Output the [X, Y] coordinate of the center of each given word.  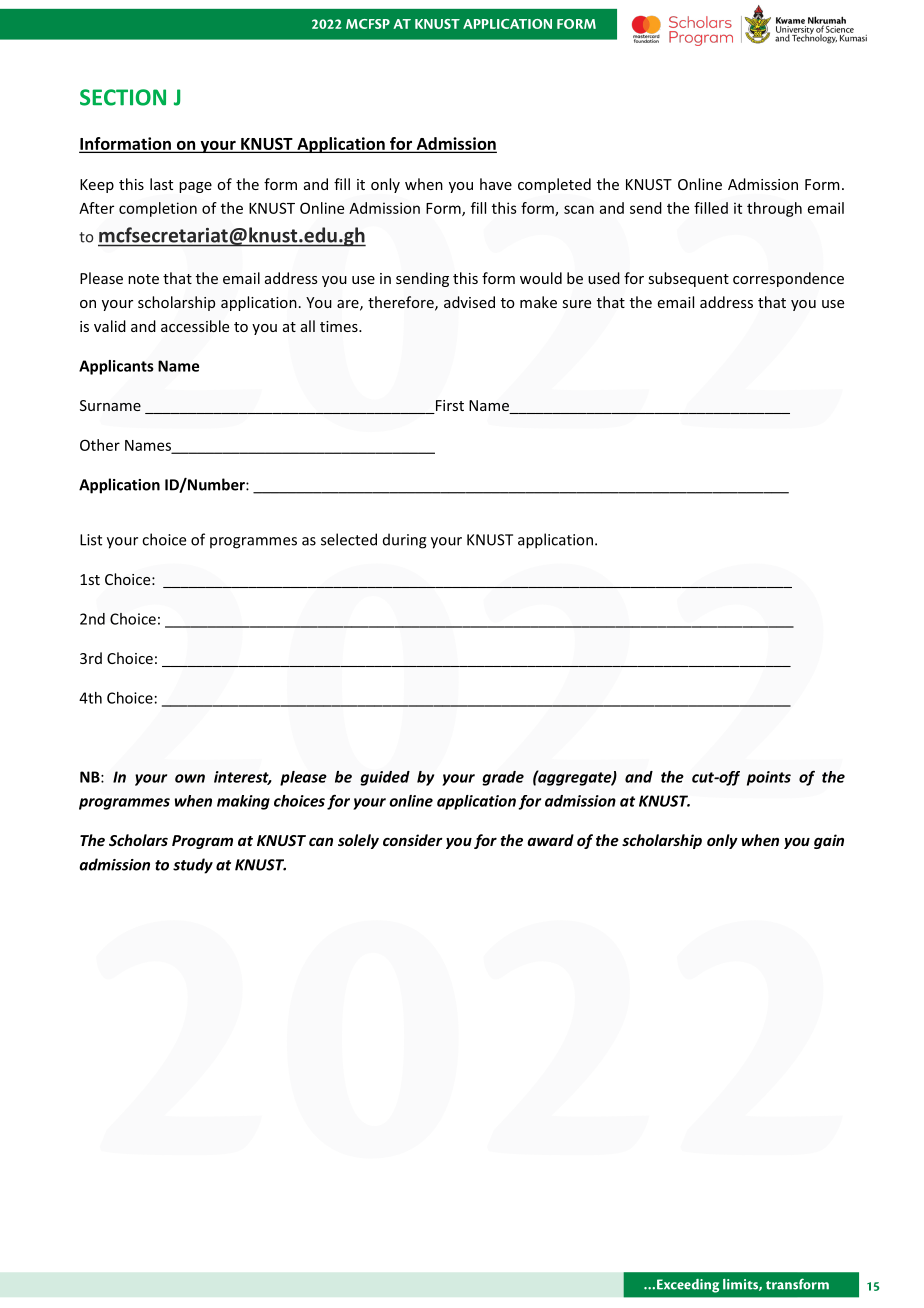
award [550, 840]
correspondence [788, 279]
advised [469, 302]
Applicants [116, 367]
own [190, 778]
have [496, 184]
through [774, 209]
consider [413, 840]
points [769, 778]
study [193, 866]
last [161, 184]
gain [829, 841]
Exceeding [686, 1286]
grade [503, 778]
